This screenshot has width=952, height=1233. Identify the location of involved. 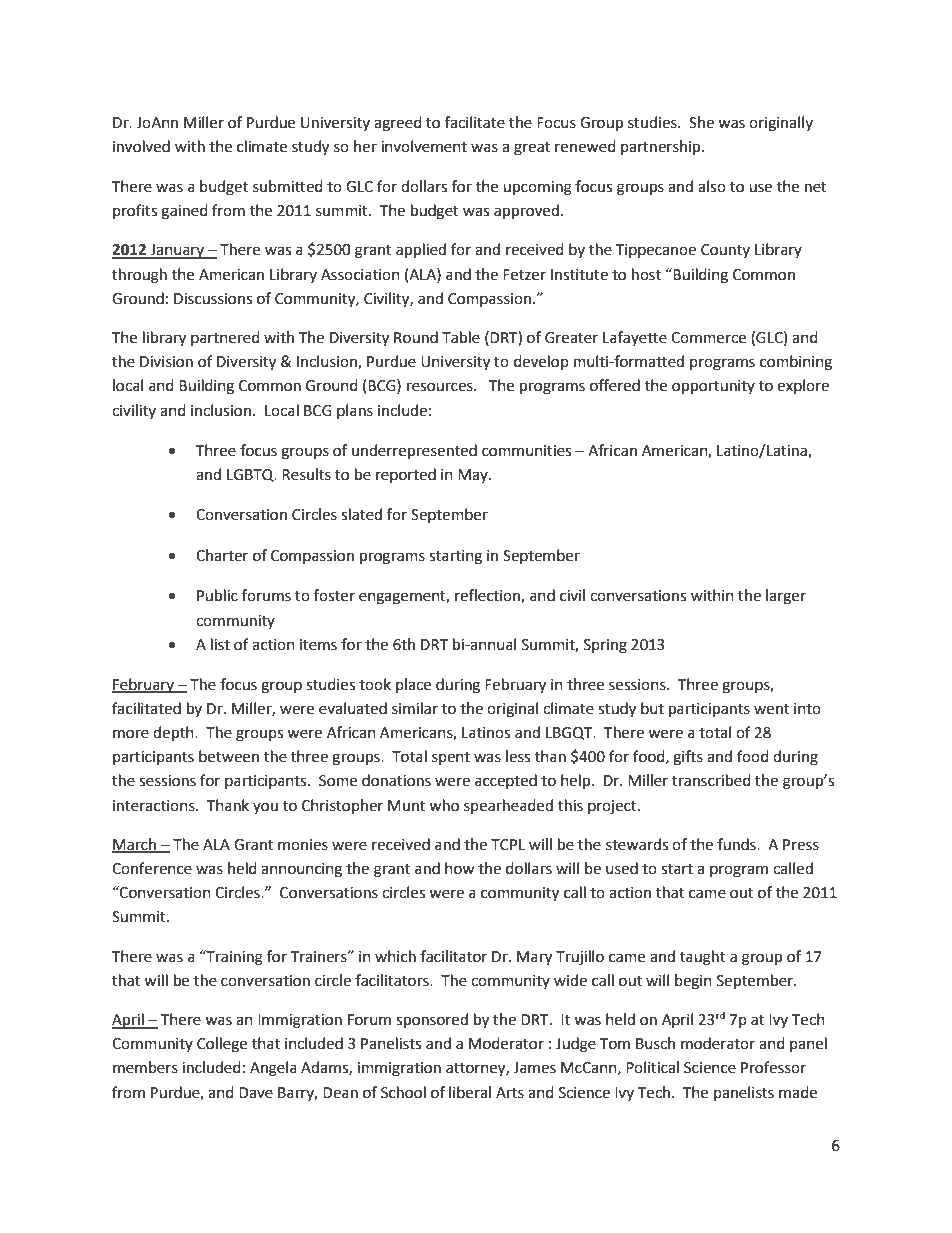
(141, 146).
